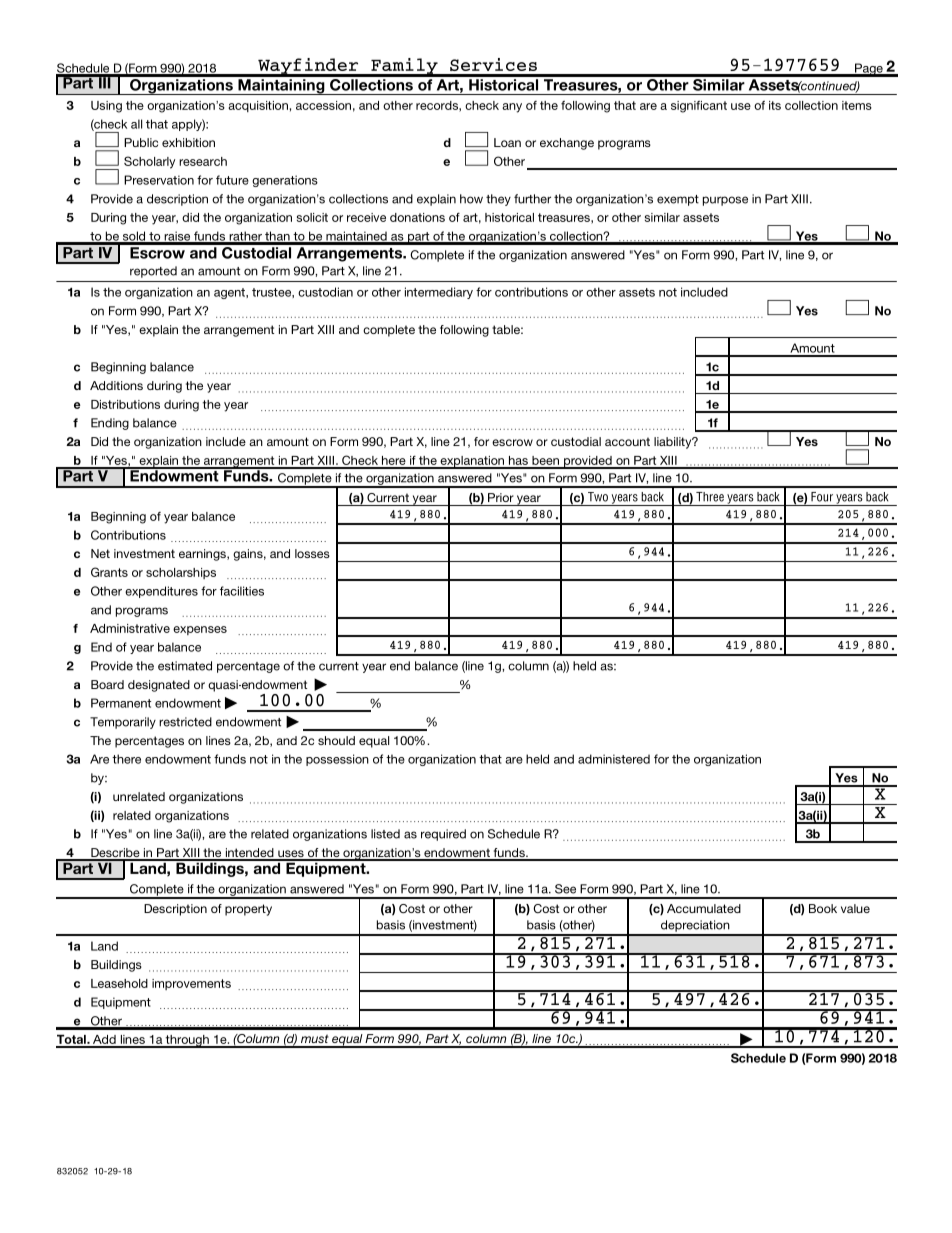  What do you see at coordinates (614, 759) in the screenshot?
I see `administered` at bounding box center [614, 759].
